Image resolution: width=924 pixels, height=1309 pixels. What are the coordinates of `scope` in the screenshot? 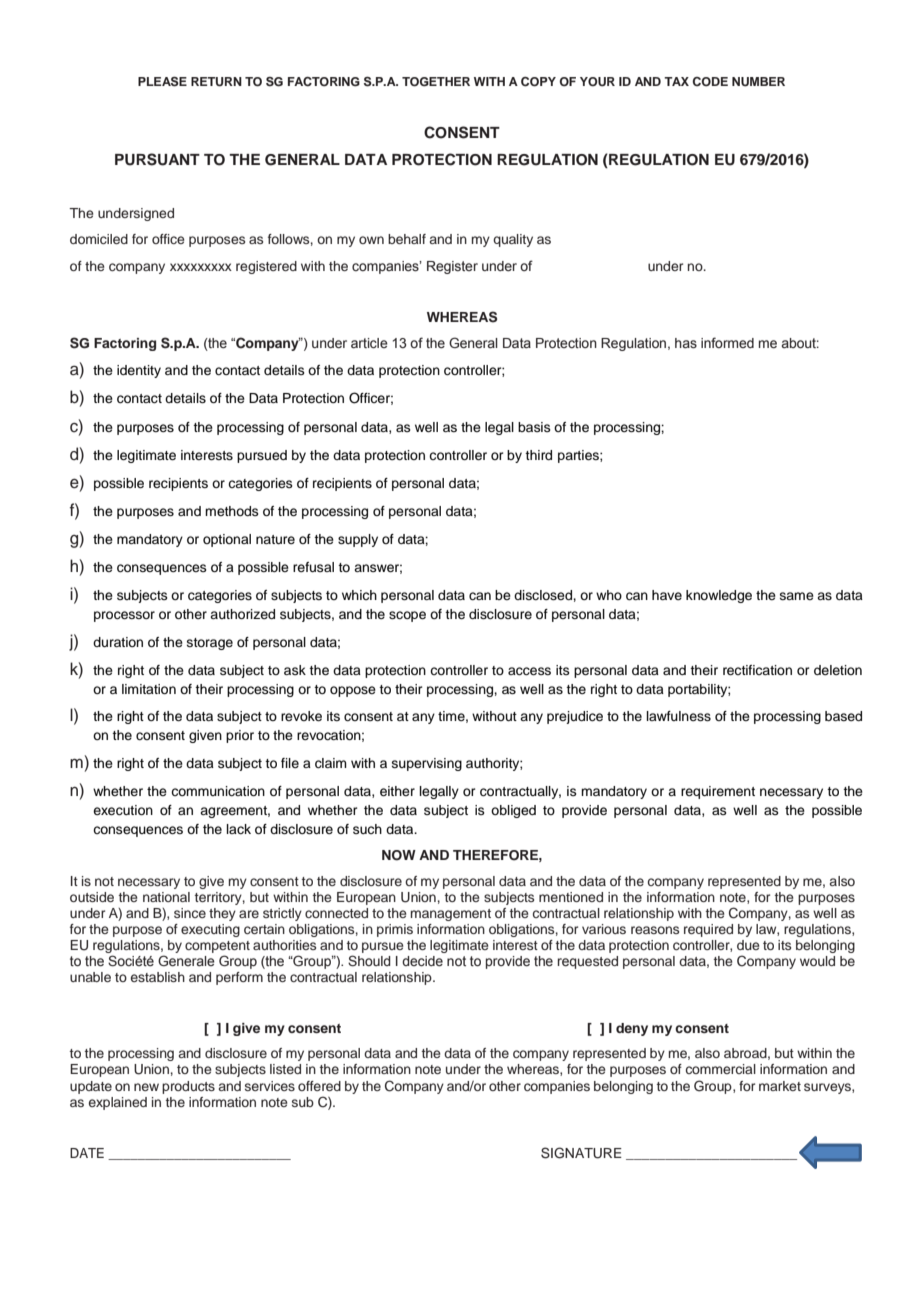 It's located at (407, 616).
